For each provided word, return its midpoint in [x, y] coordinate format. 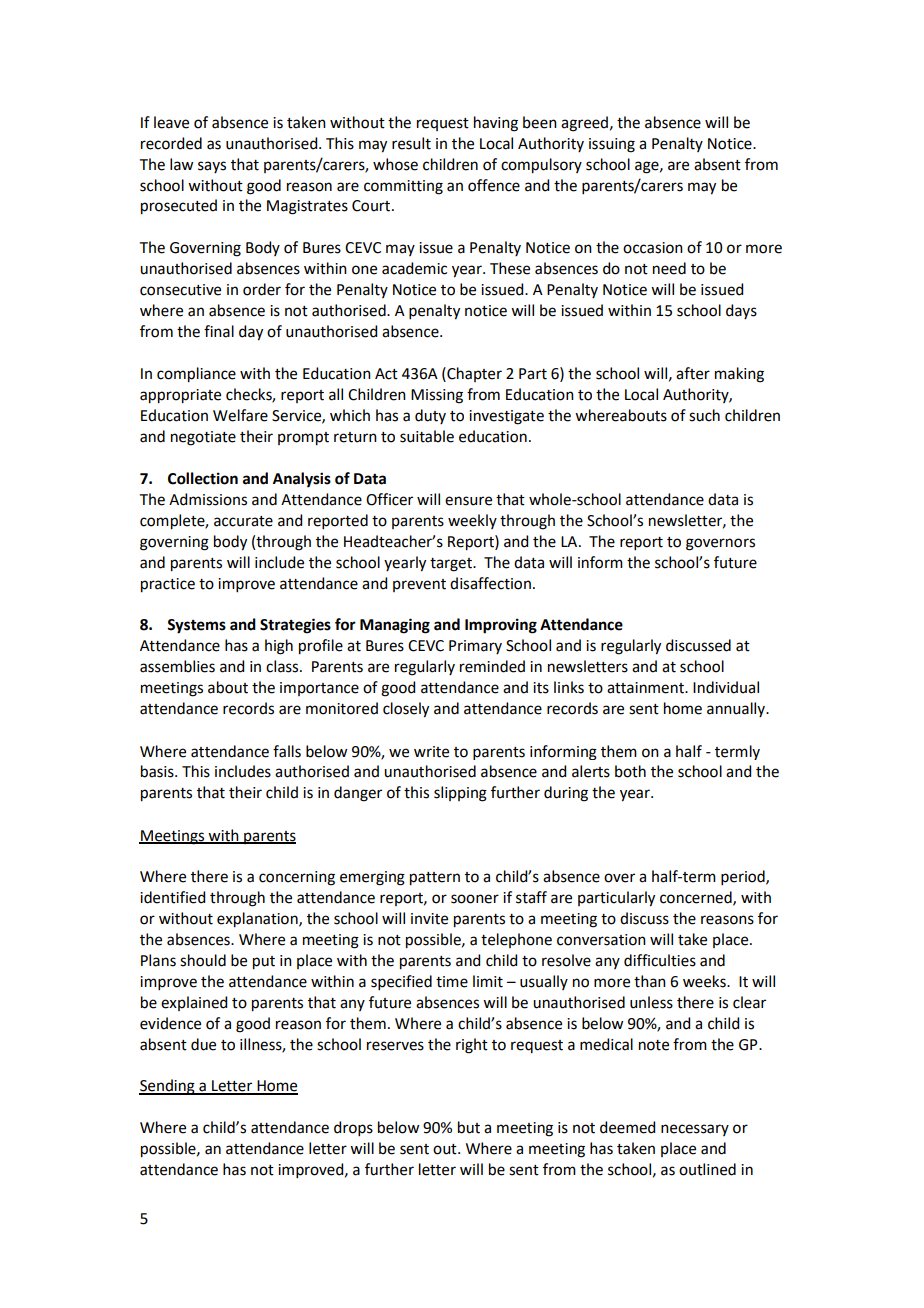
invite [429, 919]
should [203, 960]
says [212, 167]
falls [287, 751]
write [431, 752]
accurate [243, 521]
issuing [612, 145]
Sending [168, 1087]
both [630, 771]
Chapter [473, 374]
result [411, 143]
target [452, 565]
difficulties [660, 960]
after [693, 373]
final [219, 331]
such [704, 415]
